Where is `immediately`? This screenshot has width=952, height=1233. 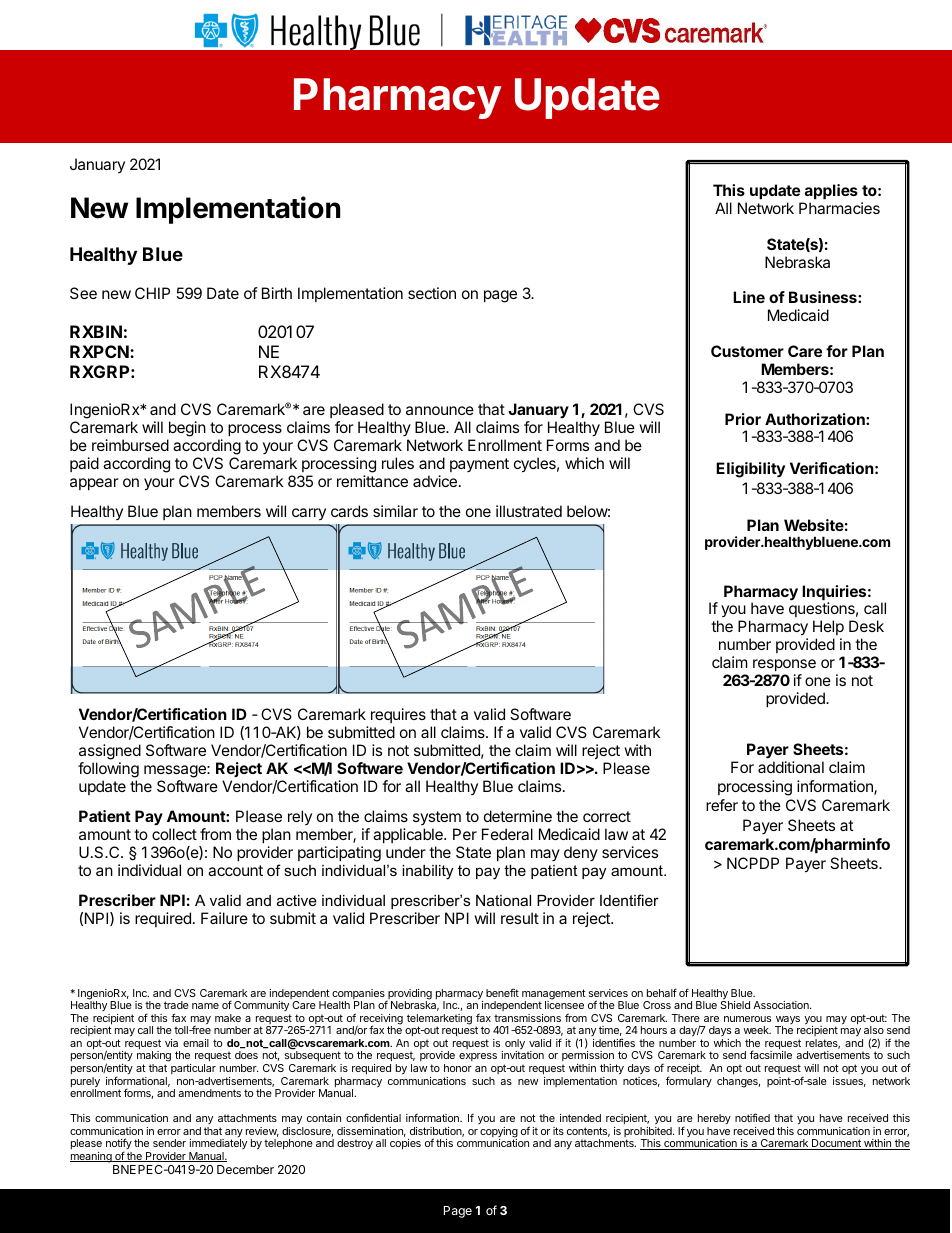 immediately is located at coordinates (218, 1146).
